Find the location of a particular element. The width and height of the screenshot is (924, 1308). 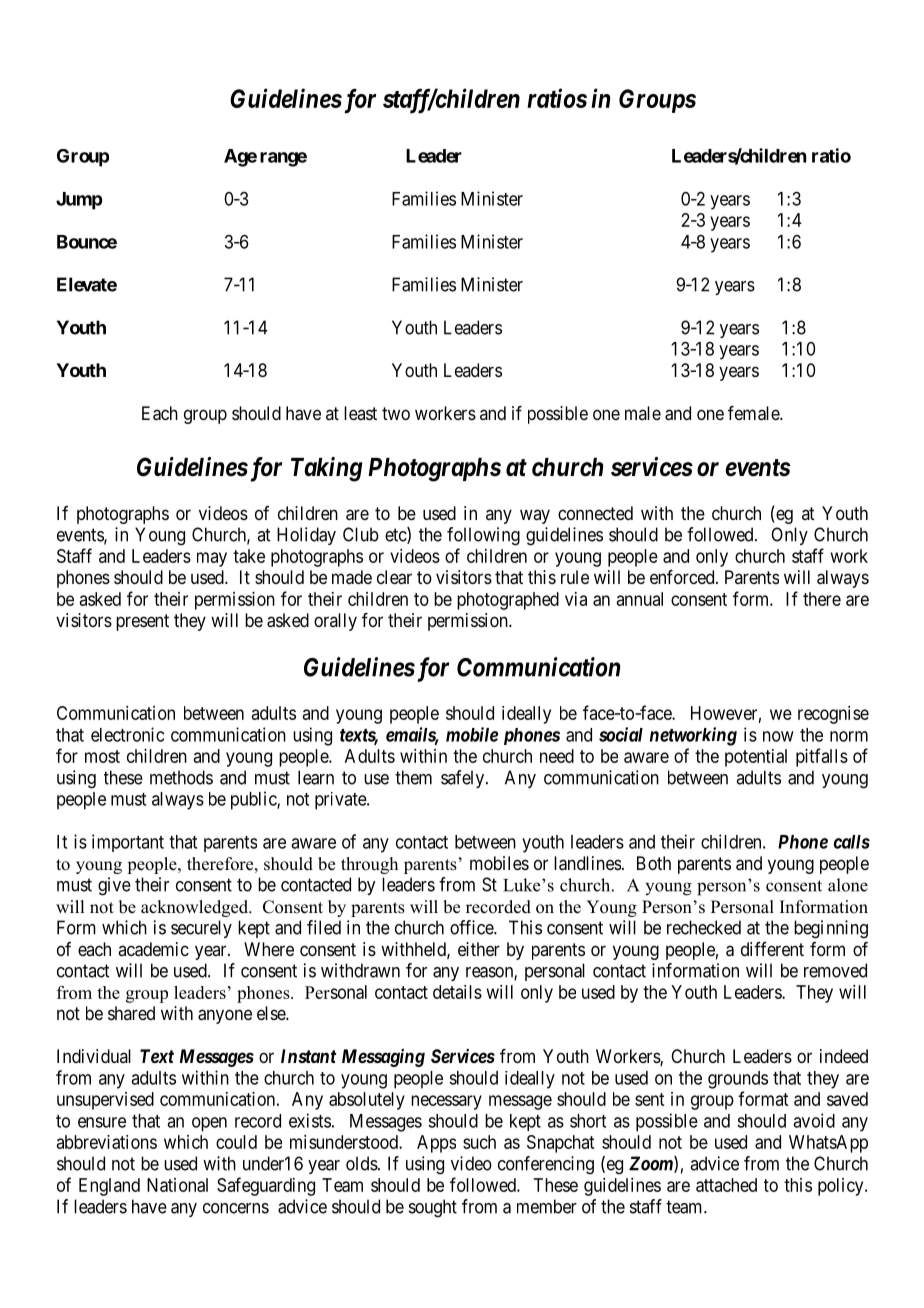

connected is located at coordinates (595, 513).
